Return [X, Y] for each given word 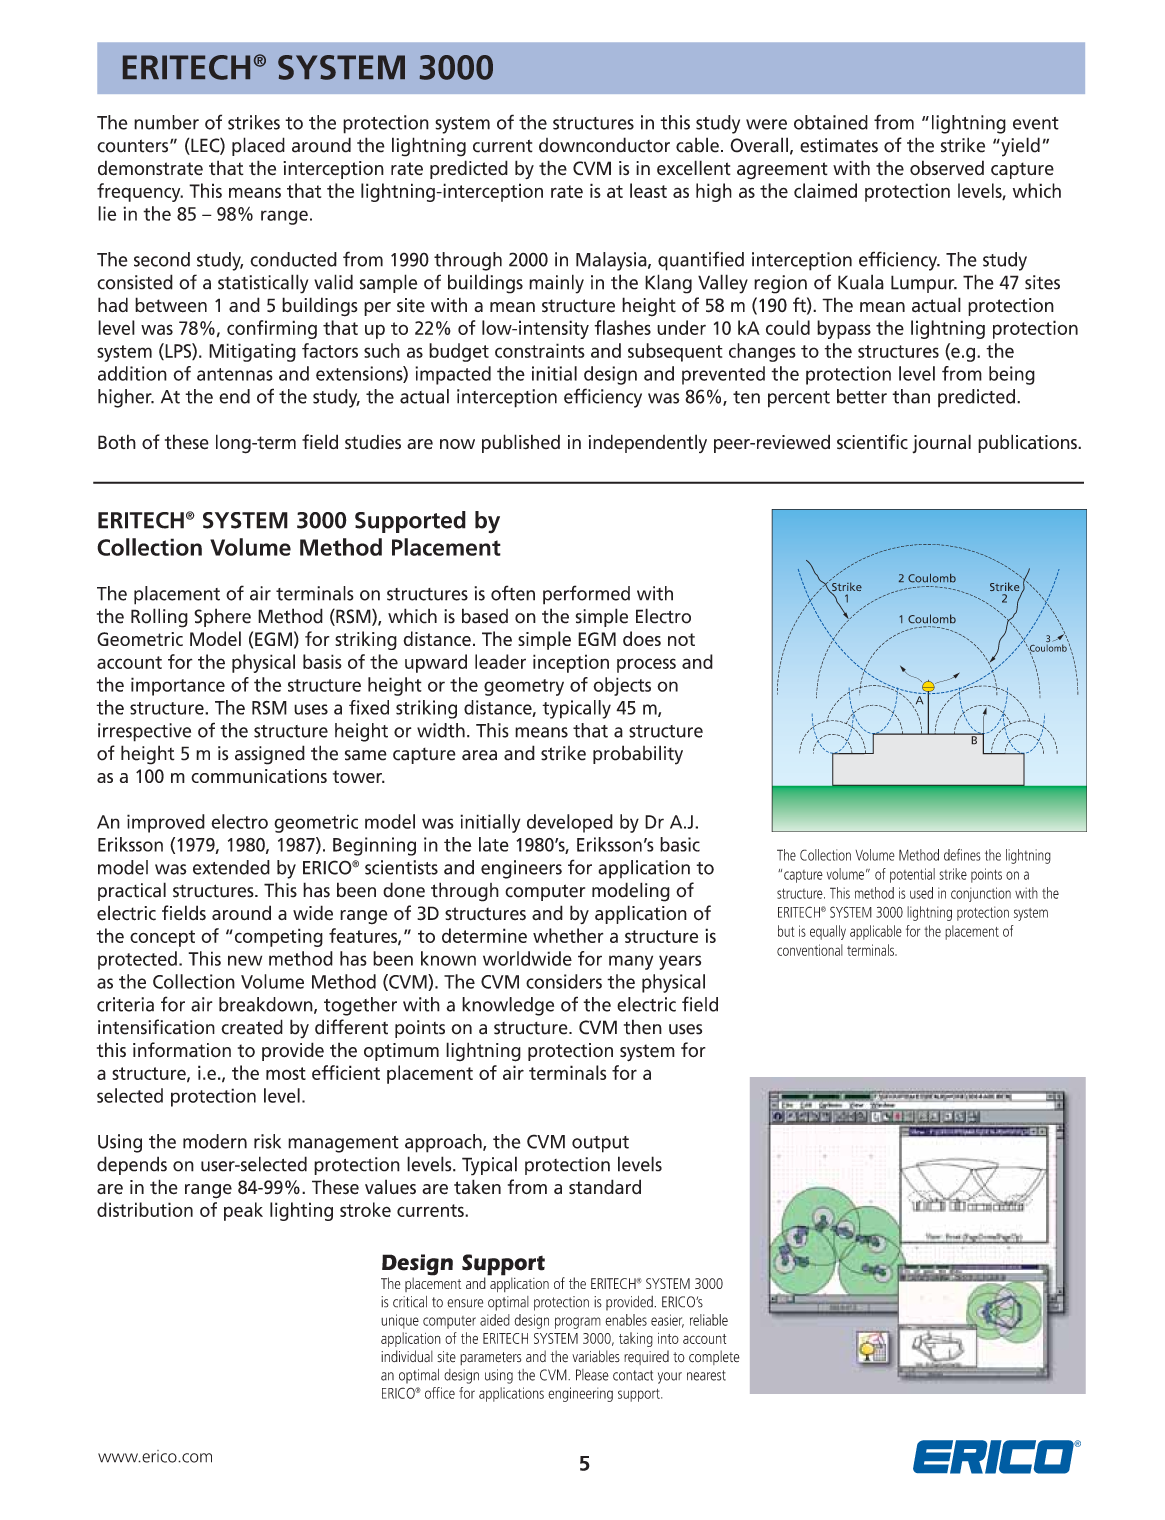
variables [596, 1356]
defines [962, 855]
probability [638, 755]
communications [259, 776]
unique [400, 1321]
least [648, 190]
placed [258, 146]
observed [947, 168]
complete [714, 1357]
